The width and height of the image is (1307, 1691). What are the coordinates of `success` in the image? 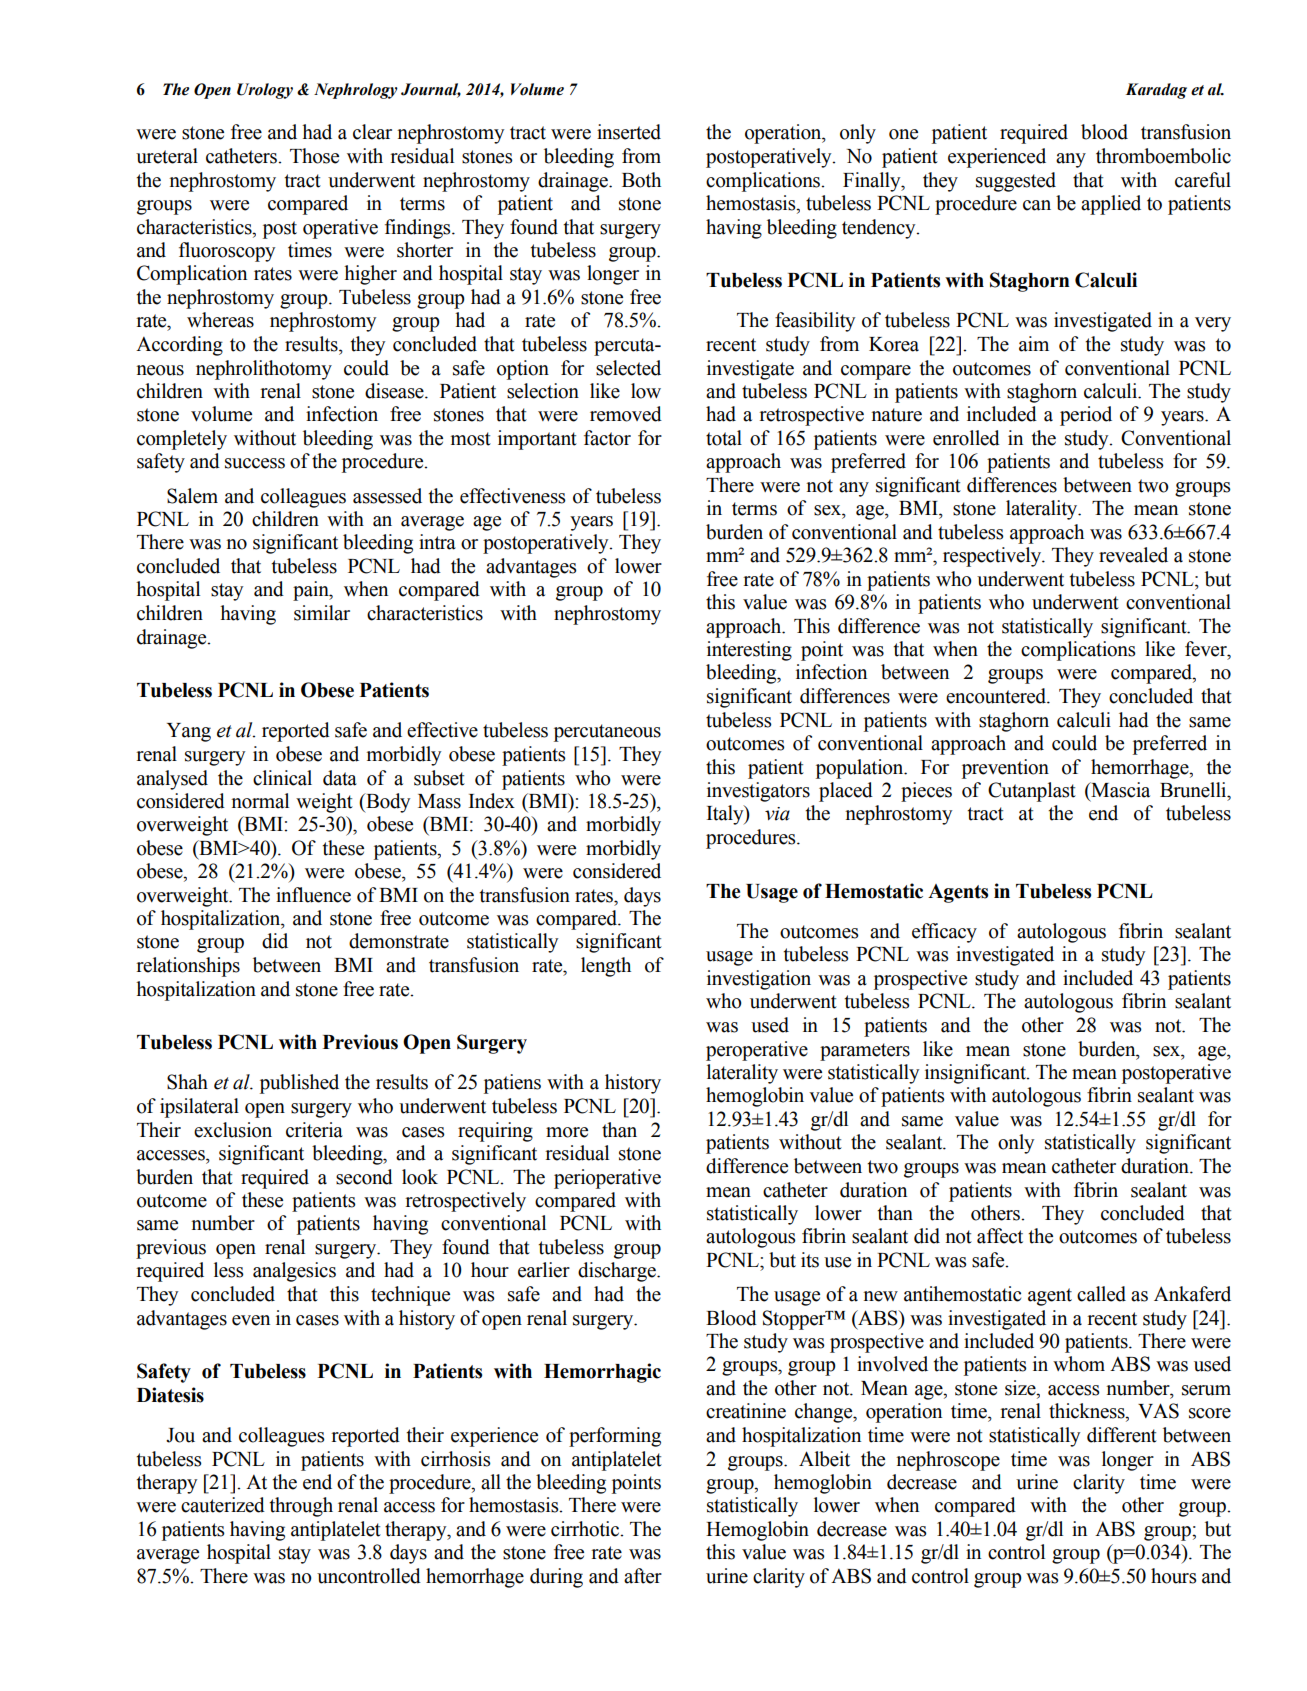 It's located at (255, 463).
